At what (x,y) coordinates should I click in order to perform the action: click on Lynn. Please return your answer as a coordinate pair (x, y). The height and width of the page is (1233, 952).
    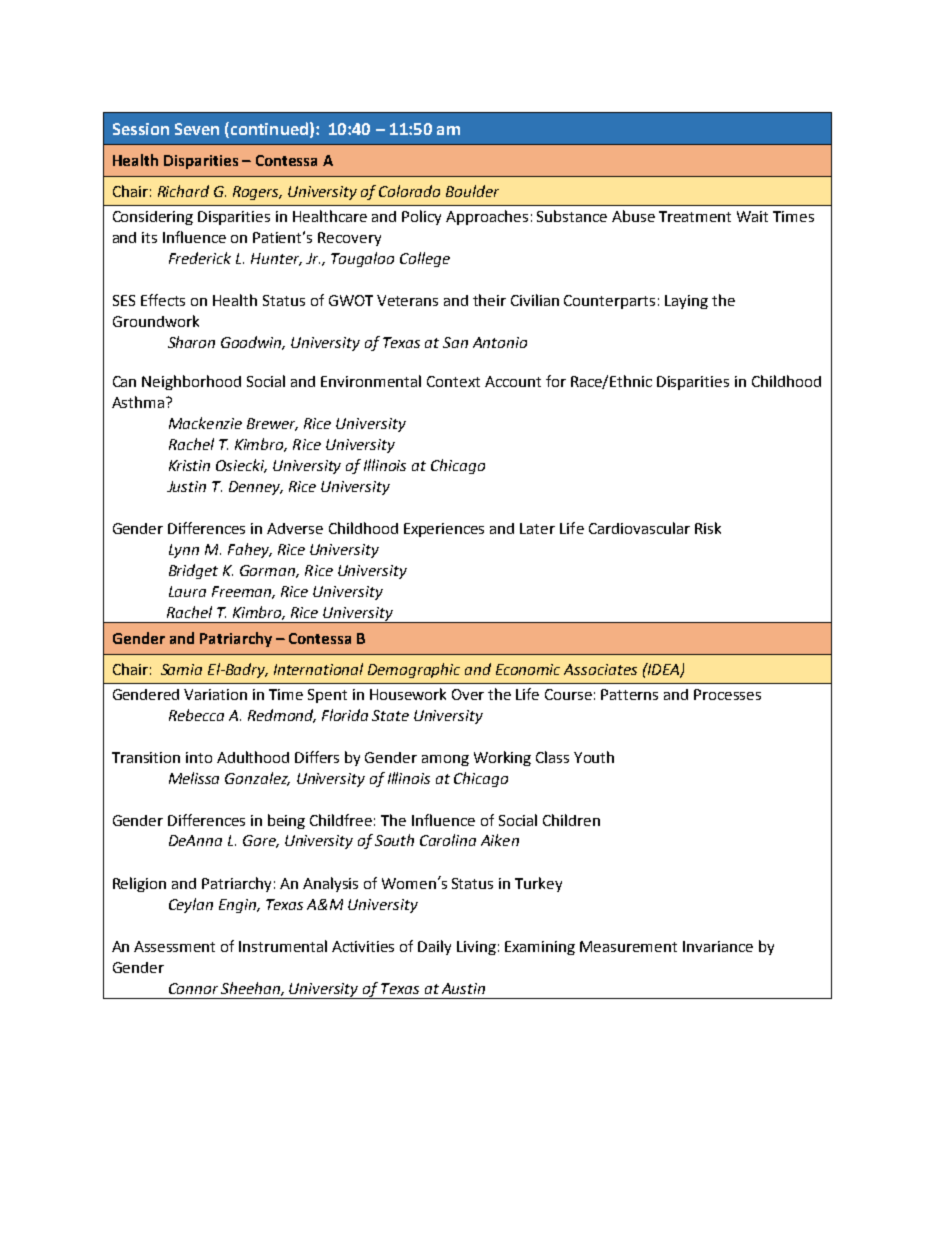
    Looking at the image, I should click on (184, 551).
